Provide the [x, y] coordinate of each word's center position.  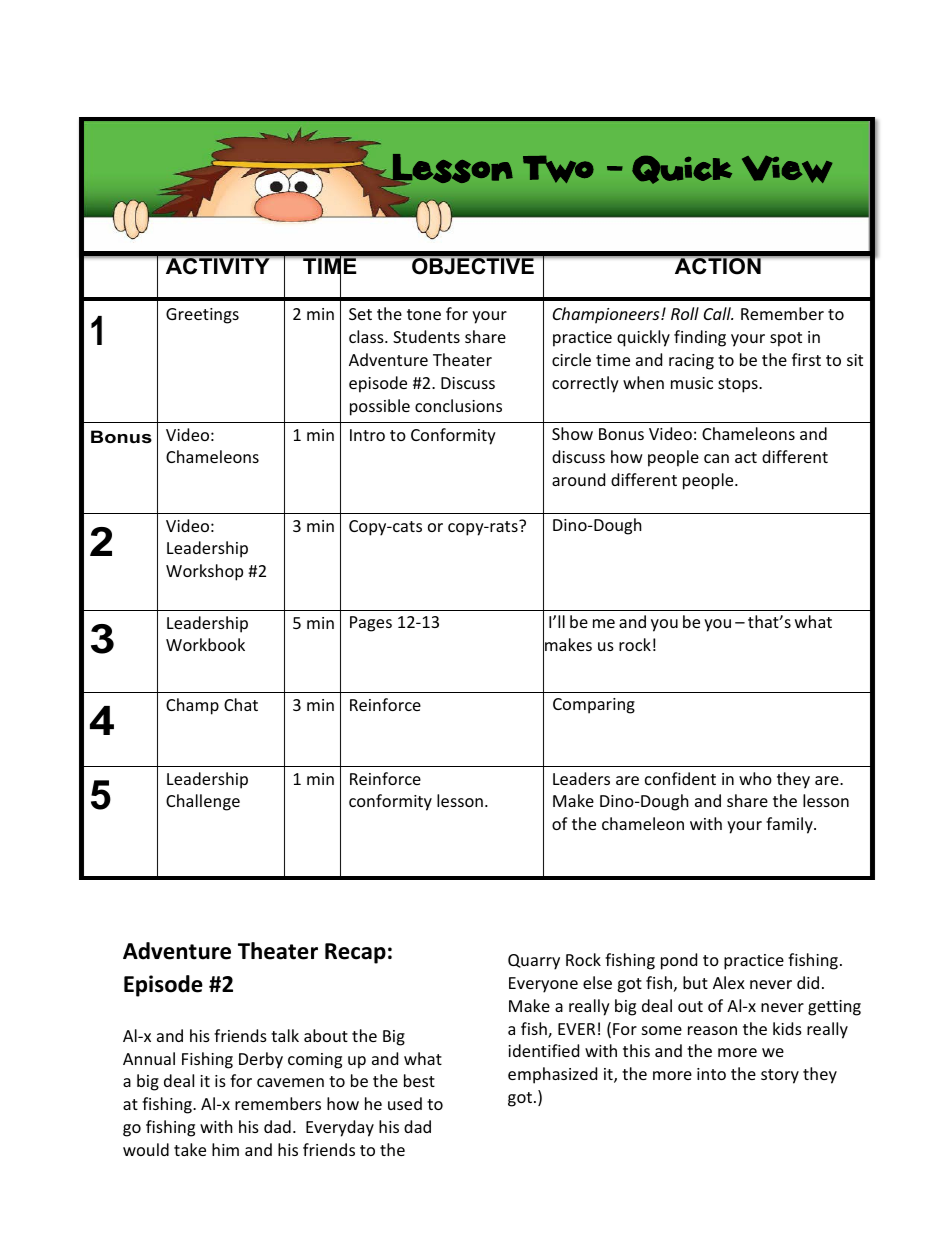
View [787, 169]
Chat [241, 704]
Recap [355, 953]
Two [558, 169]
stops [739, 385]
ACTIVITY [218, 266]
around [578, 479]
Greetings [202, 316]
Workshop [204, 572]
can [716, 458]
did [808, 982]
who [755, 778]
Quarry [534, 962]
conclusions [458, 405]
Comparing [594, 706]
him [225, 1149]
